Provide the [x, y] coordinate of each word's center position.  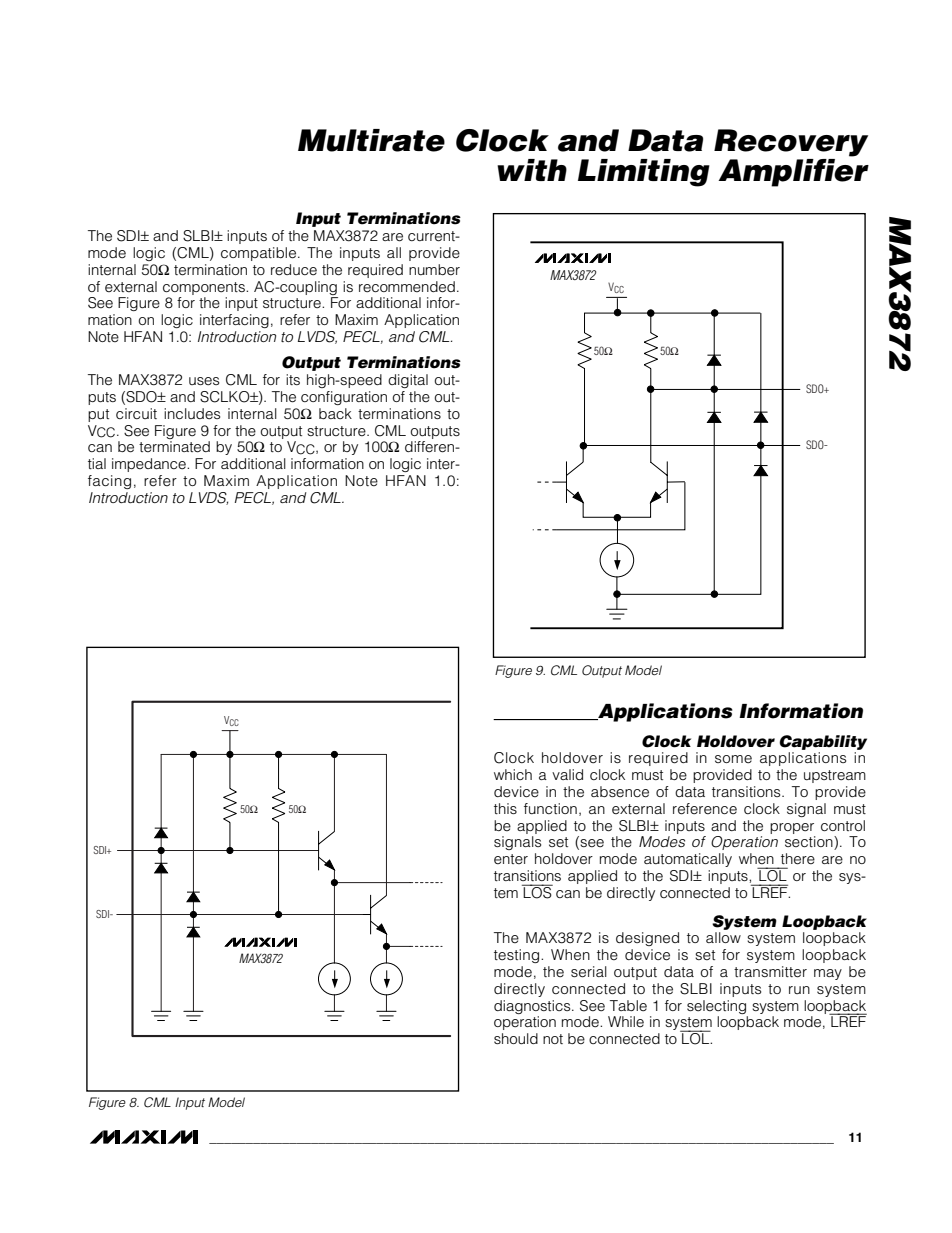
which [513, 774]
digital [408, 381]
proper [792, 828]
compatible [260, 254]
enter [511, 859]
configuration [344, 398]
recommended [407, 287]
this [505, 808]
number [434, 269]
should [516, 1038]
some [733, 759]
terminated [174, 447]
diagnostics [533, 1007]
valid [567, 774]
